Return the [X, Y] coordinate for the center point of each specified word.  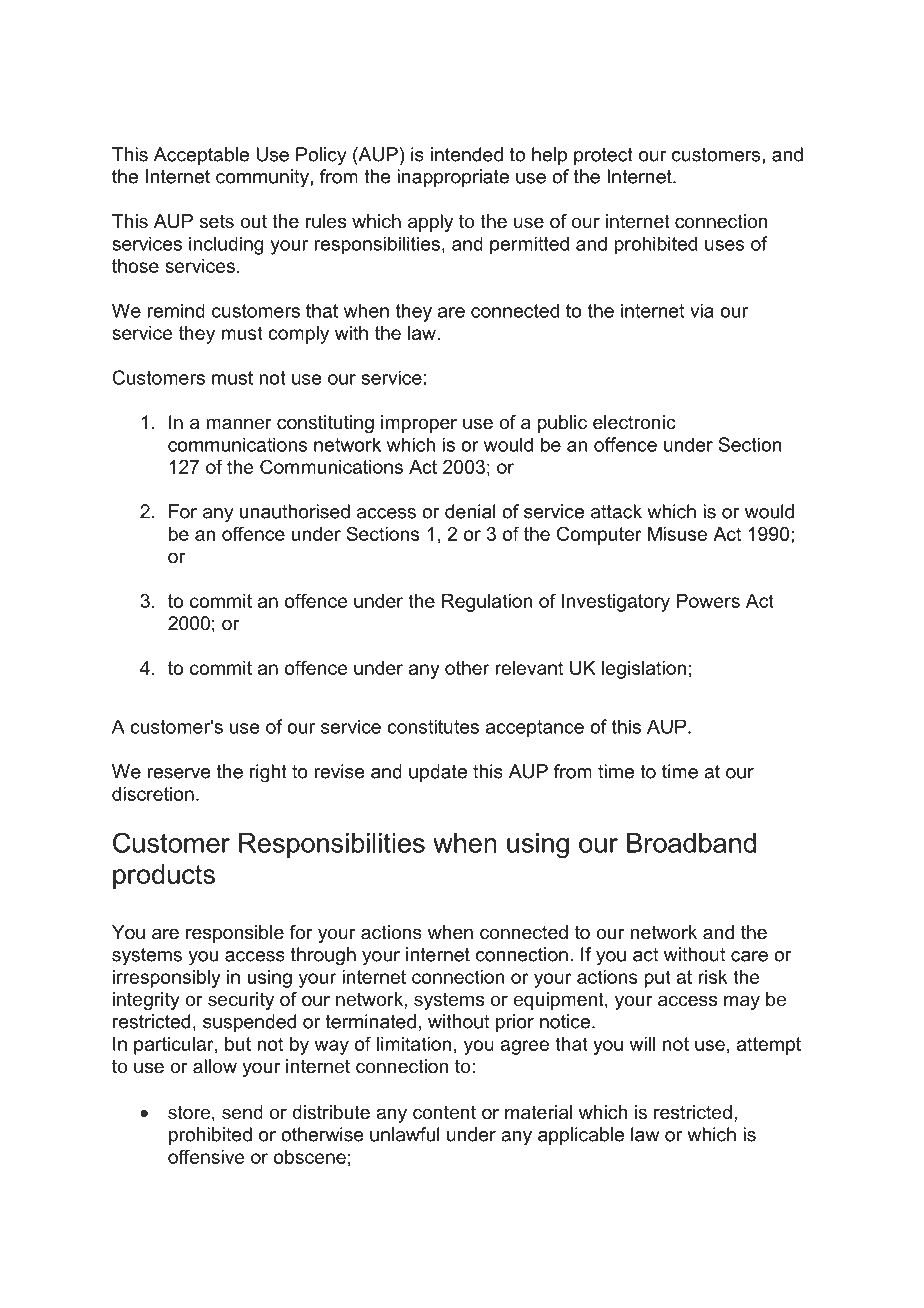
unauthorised [295, 511]
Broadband [691, 843]
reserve [178, 773]
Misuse [677, 534]
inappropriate [453, 178]
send [242, 1112]
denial [470, 511]
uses [724, 245]
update [438, 773]
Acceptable [201, 156]
